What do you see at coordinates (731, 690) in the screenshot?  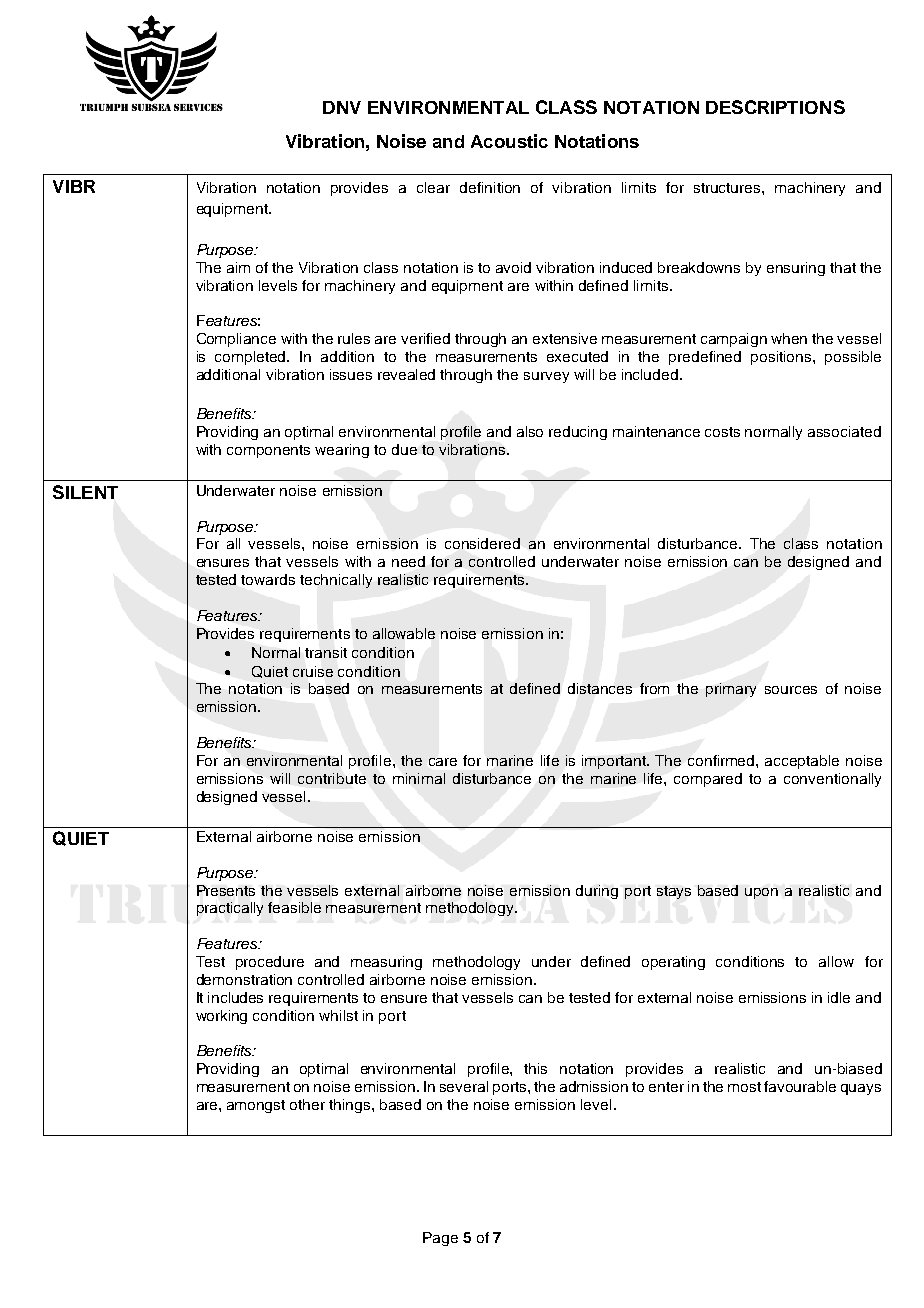 I see `primary` at bounding box center [731, 690].
